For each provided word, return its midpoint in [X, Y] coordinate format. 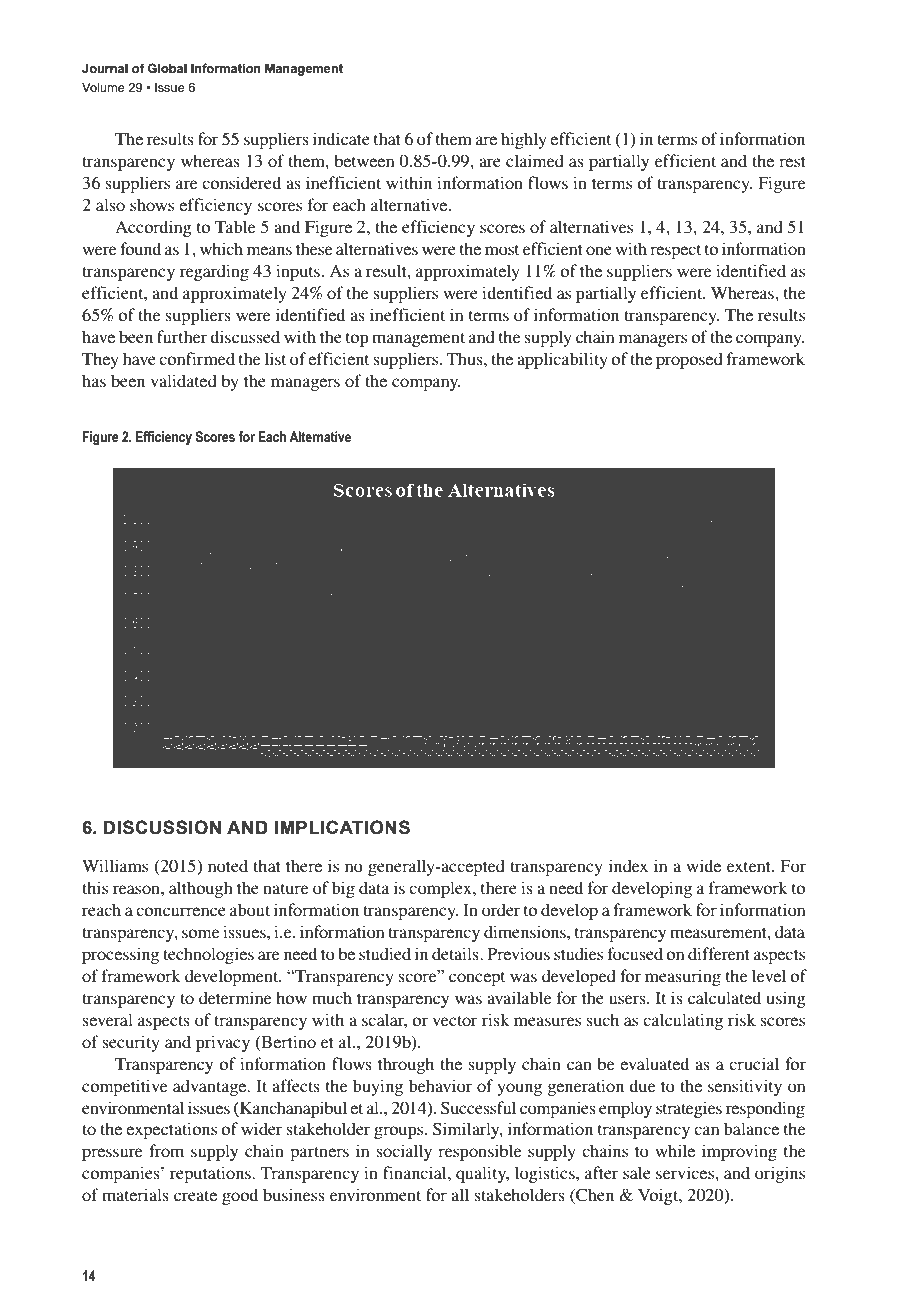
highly [524, 140]
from [166, 1150]
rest [792, 162]
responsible [480, 1152]
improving [739, 1152]
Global [167, 68]
